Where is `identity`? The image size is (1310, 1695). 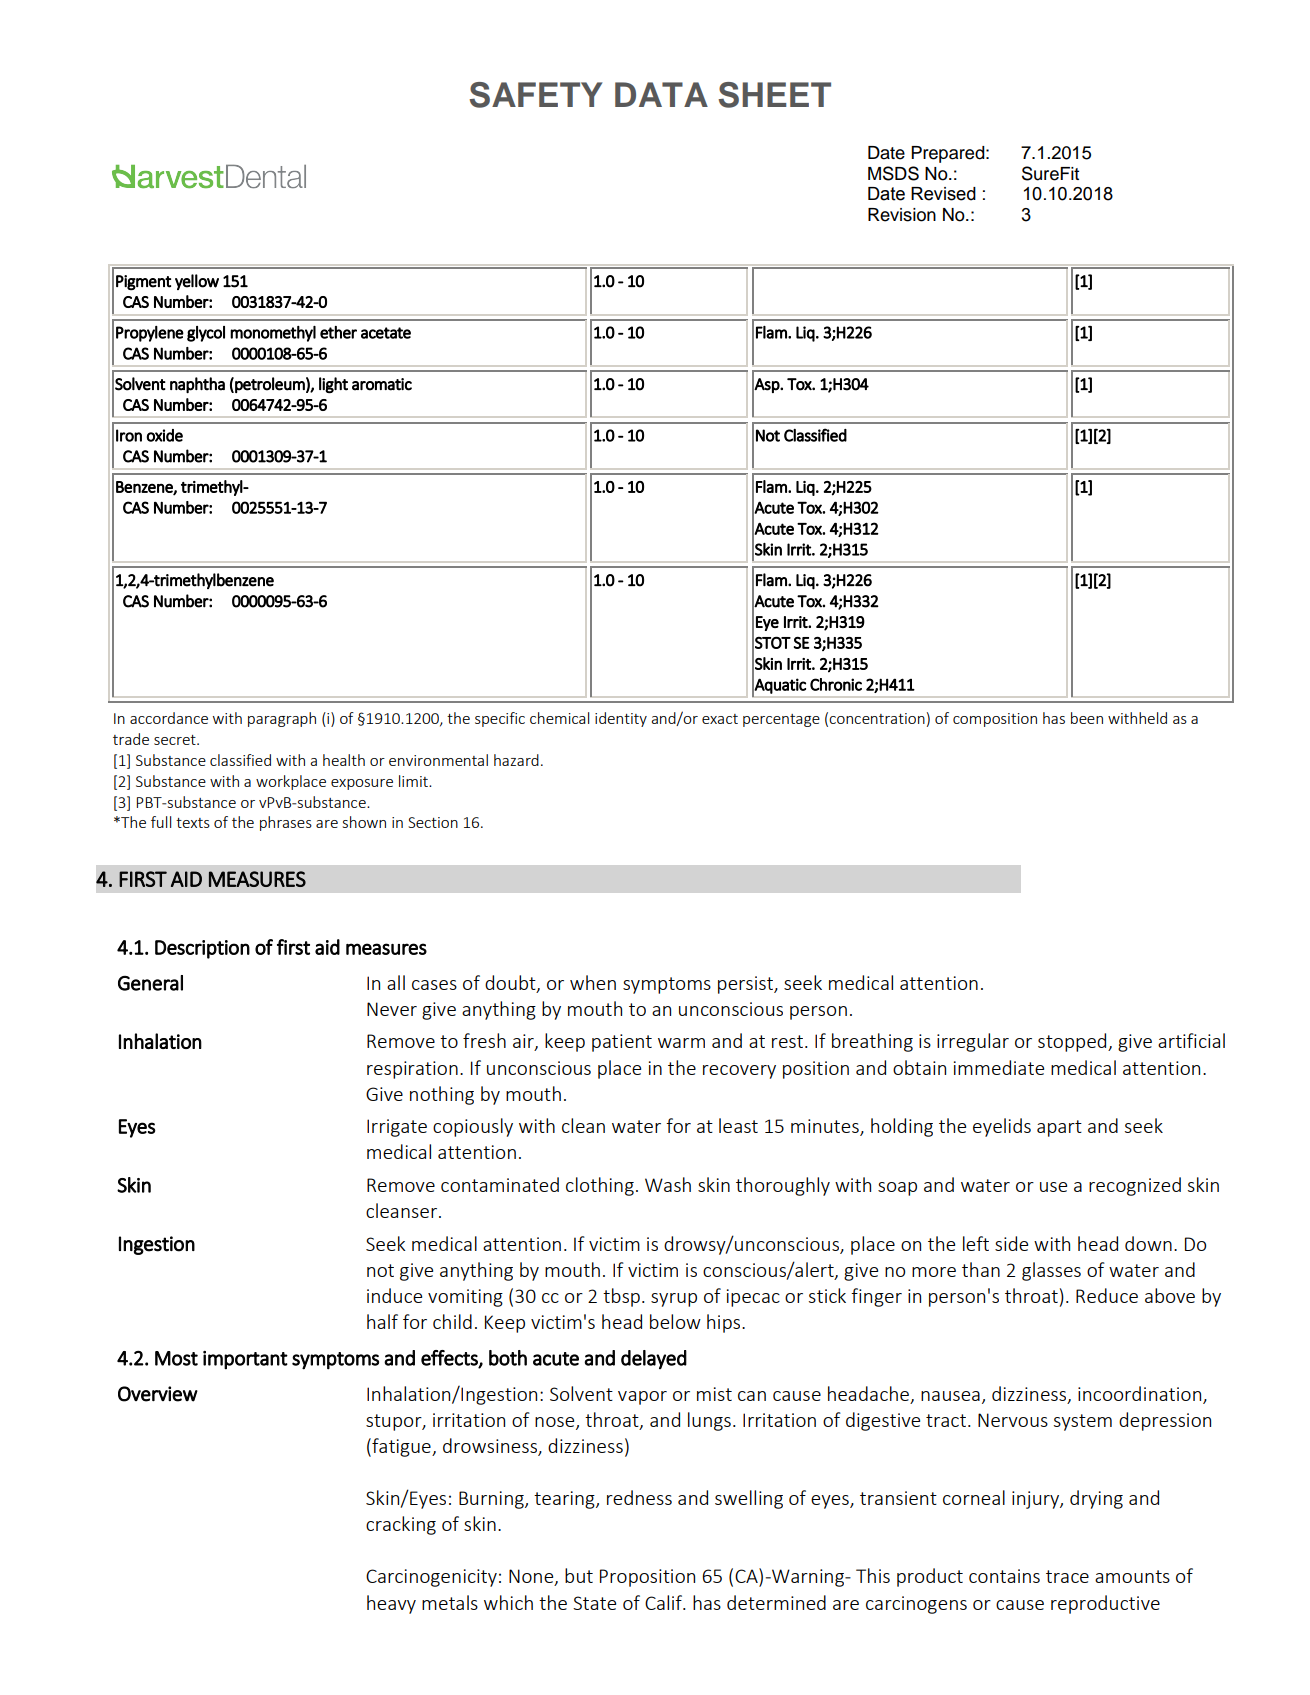 identity is located at coordinates (621, 719).
